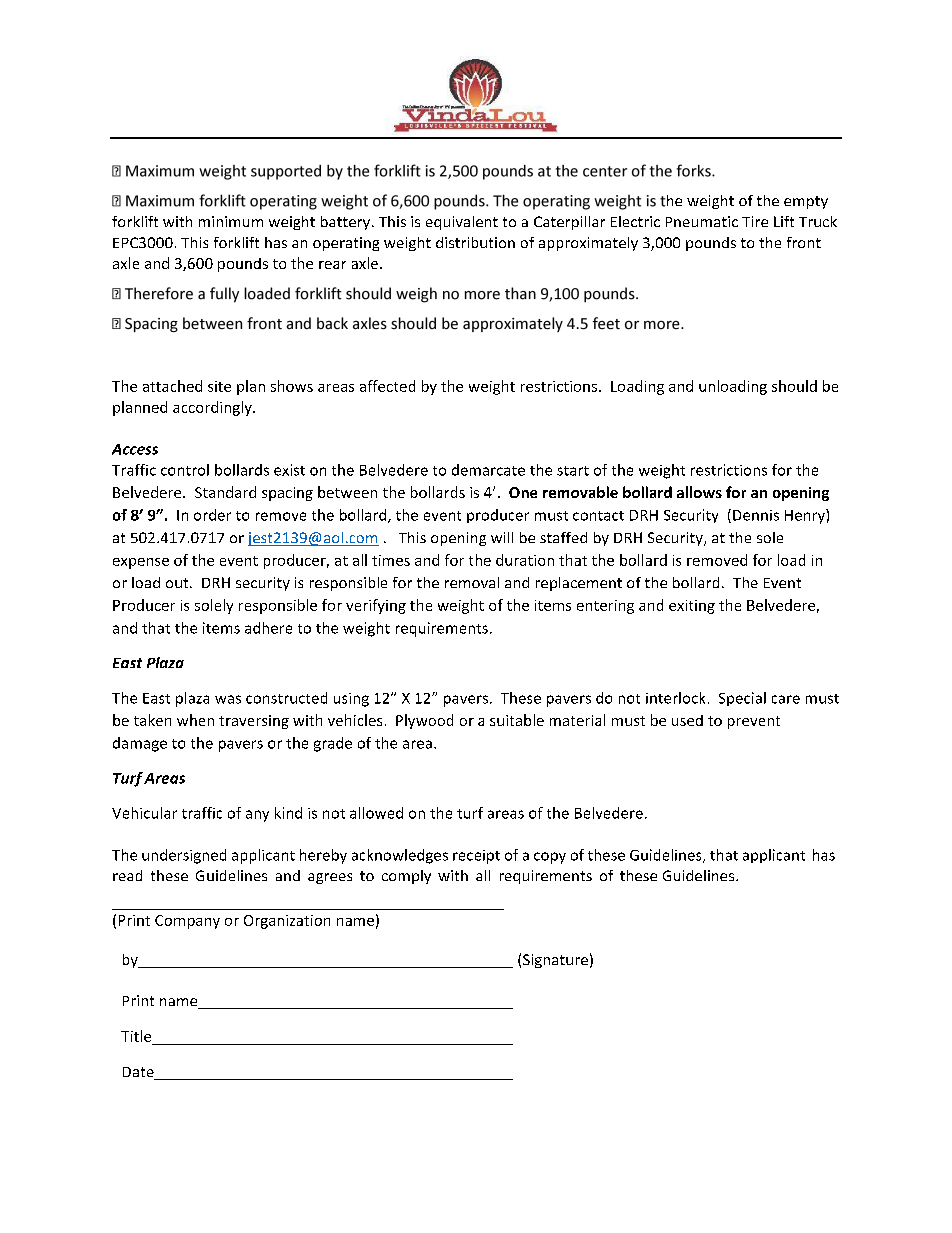  What do you see at coordinates (555, 961) in the screenshot?
I see `Signature` at bounding box center [555, 961].
